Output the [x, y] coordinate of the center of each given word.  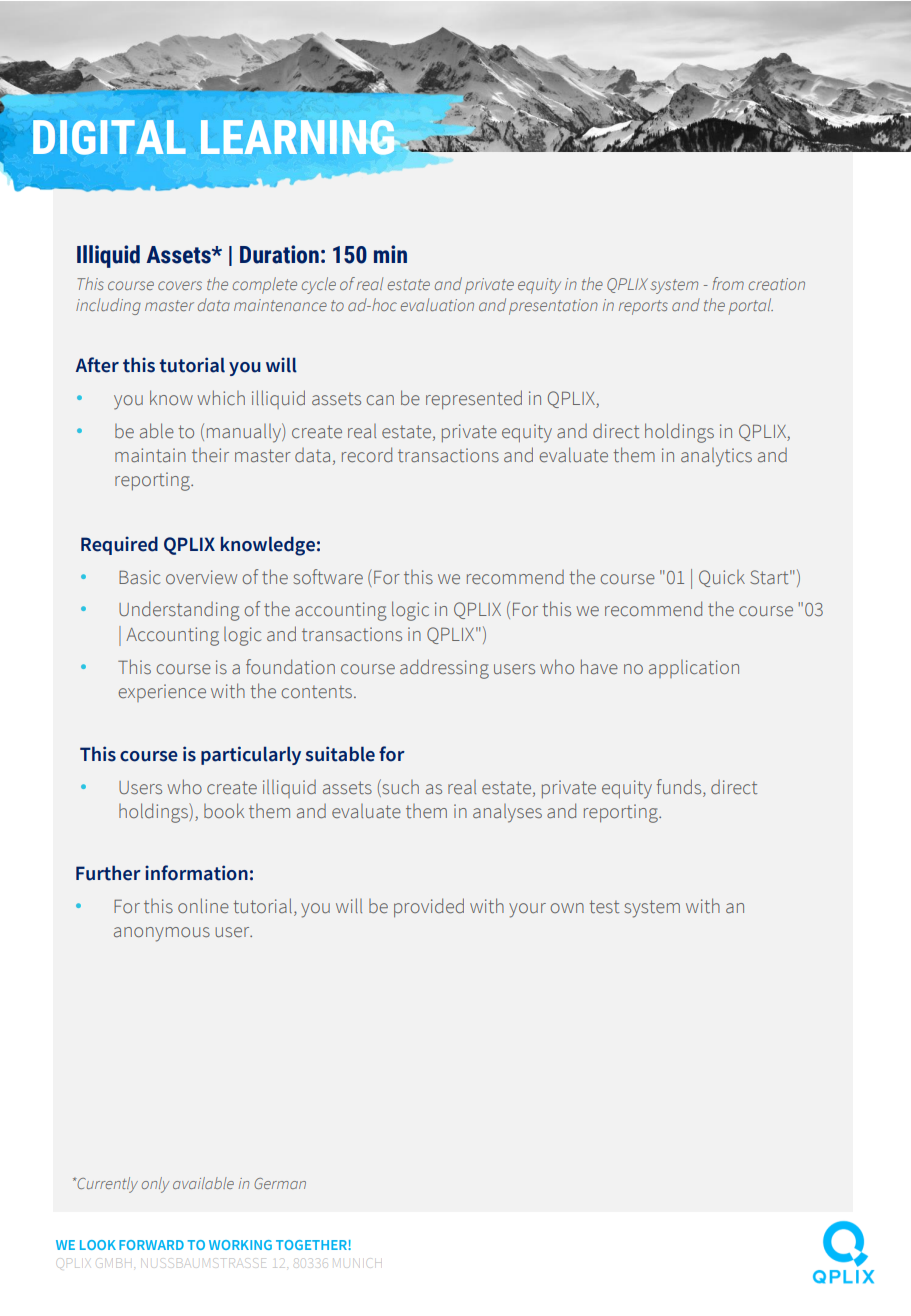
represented [474, 399]
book [224, 810]
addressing [444, 669]
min [390, 254]
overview [201, 577]
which [221, 397]
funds [680, 786]
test [604, 906]
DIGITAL [109, 137]
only [155, 1185]
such [399, 786]
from [728, 283]
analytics [716, 457]
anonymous [162, 934]
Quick [722, 578]
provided [429, 907]
